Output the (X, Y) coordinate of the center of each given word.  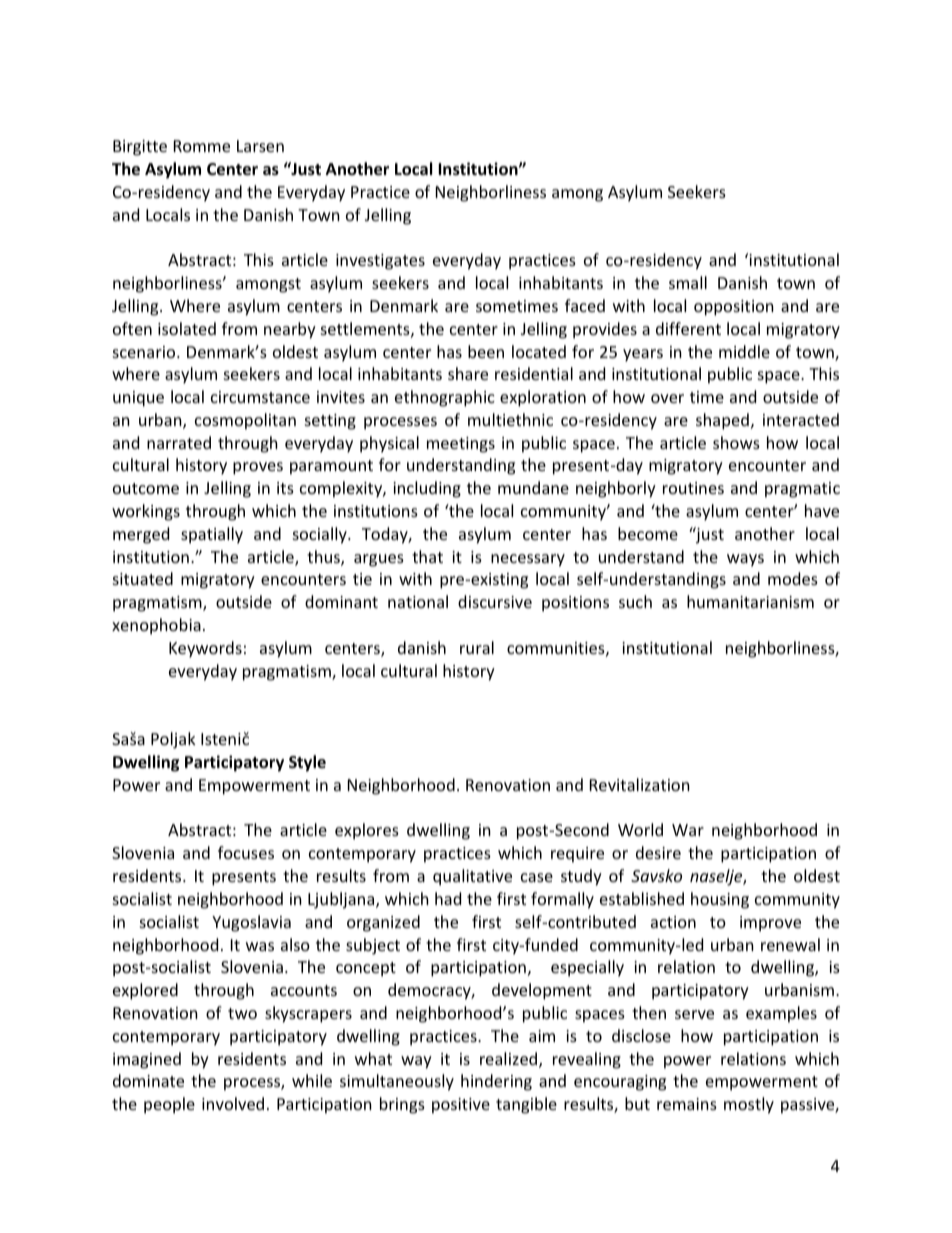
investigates (380, 262)
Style (307, 763)
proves (258, 468)
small (688, 282)
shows (736, 442)
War (688, 830)
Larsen (260, 146)
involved (233, 1103)
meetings (461, 445)
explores (367, 831)
